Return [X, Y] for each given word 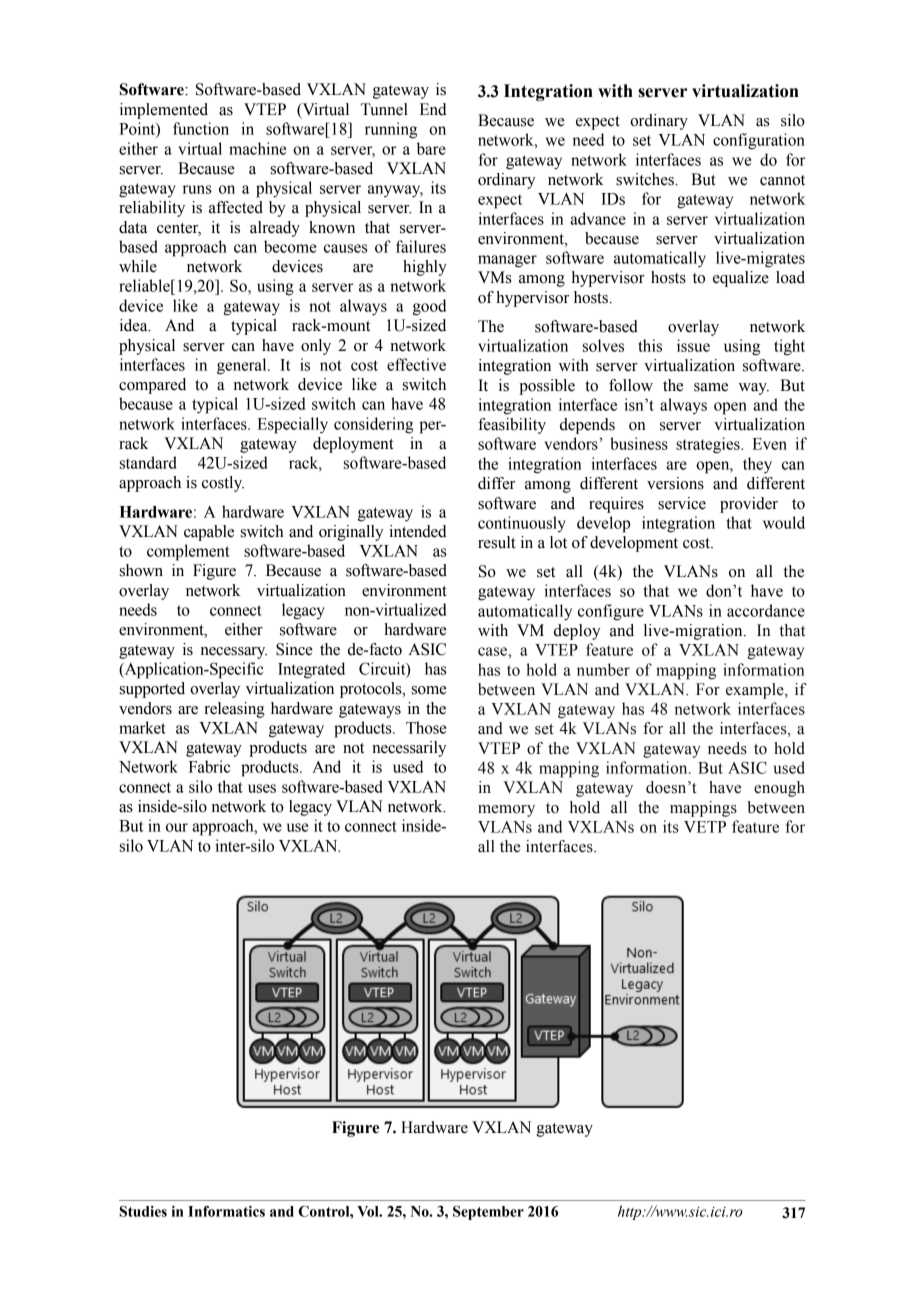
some [429, 690]
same [711, 387]
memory [506, 811]
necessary [234, 653]
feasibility [512, 426]
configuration [759, 141]
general [243, 366]
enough [779, 789]
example [756, 691]
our [177, 827]
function [201, 128]
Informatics [226, 1211]
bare [431, 148]
